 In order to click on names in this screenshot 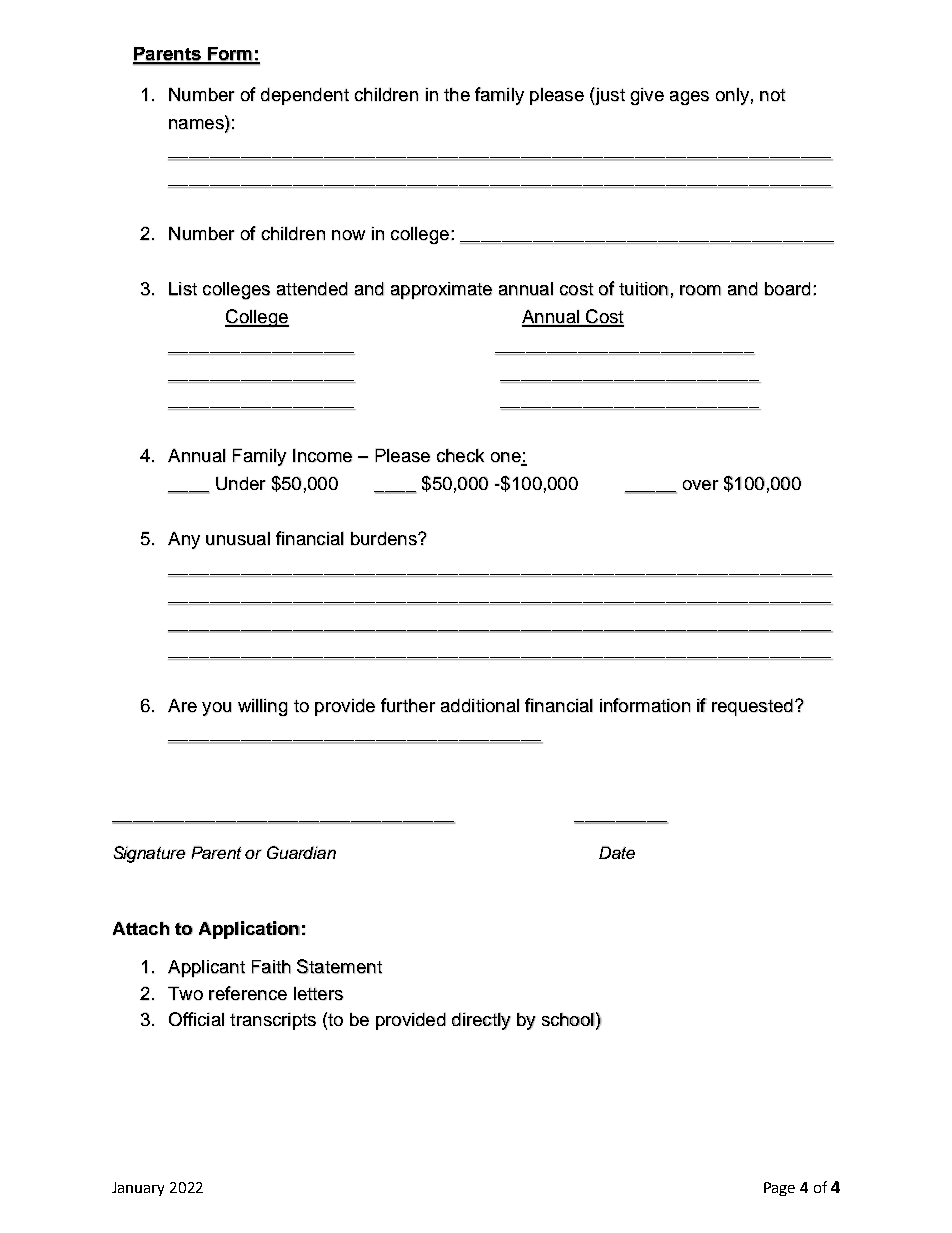, I will do `click(197, 123)`.
